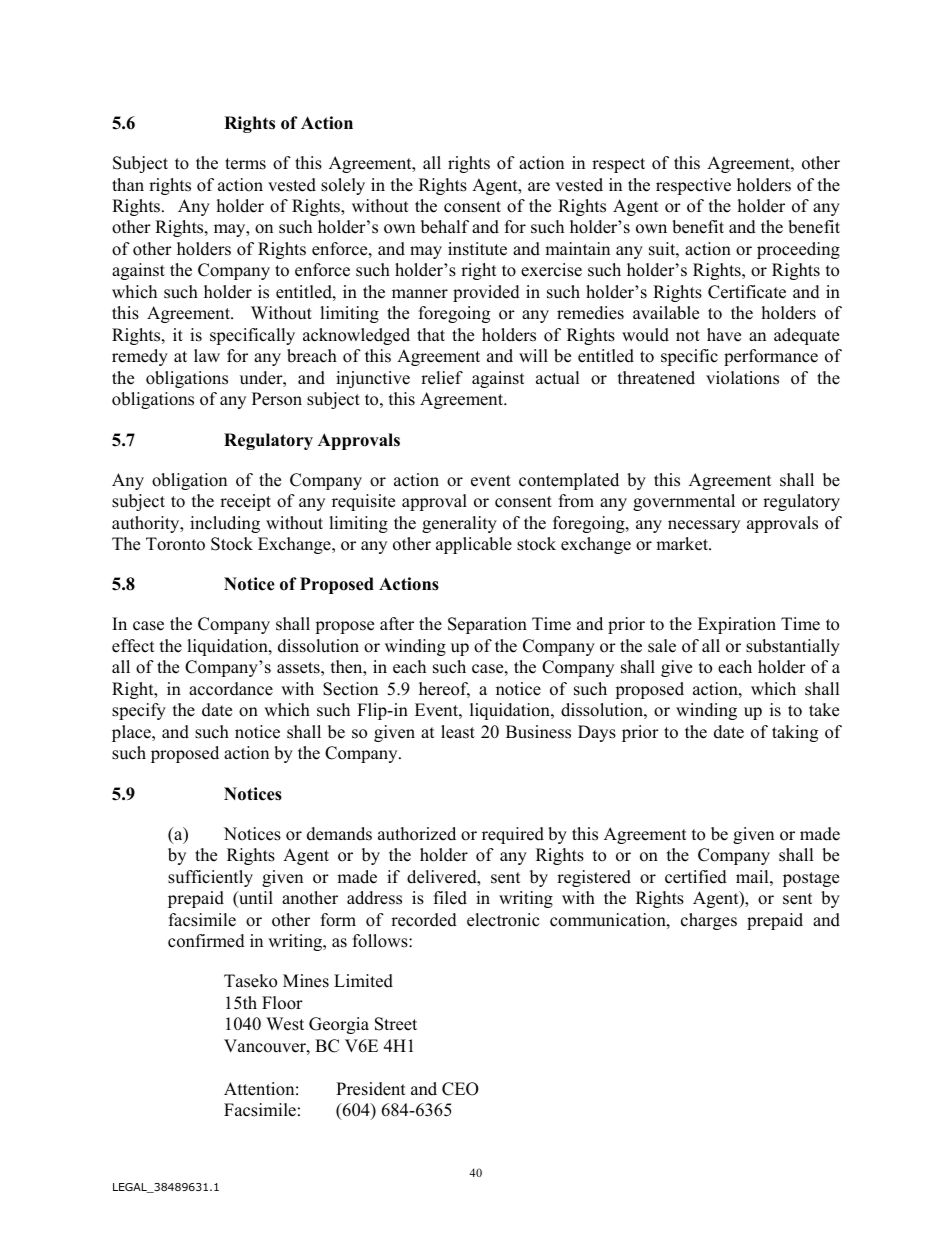 Image resolution: width=952 pixels, height=1233 pixels. Describe the element at coordinates (245, 164) in the screenshot. I see `terms` at that location.
